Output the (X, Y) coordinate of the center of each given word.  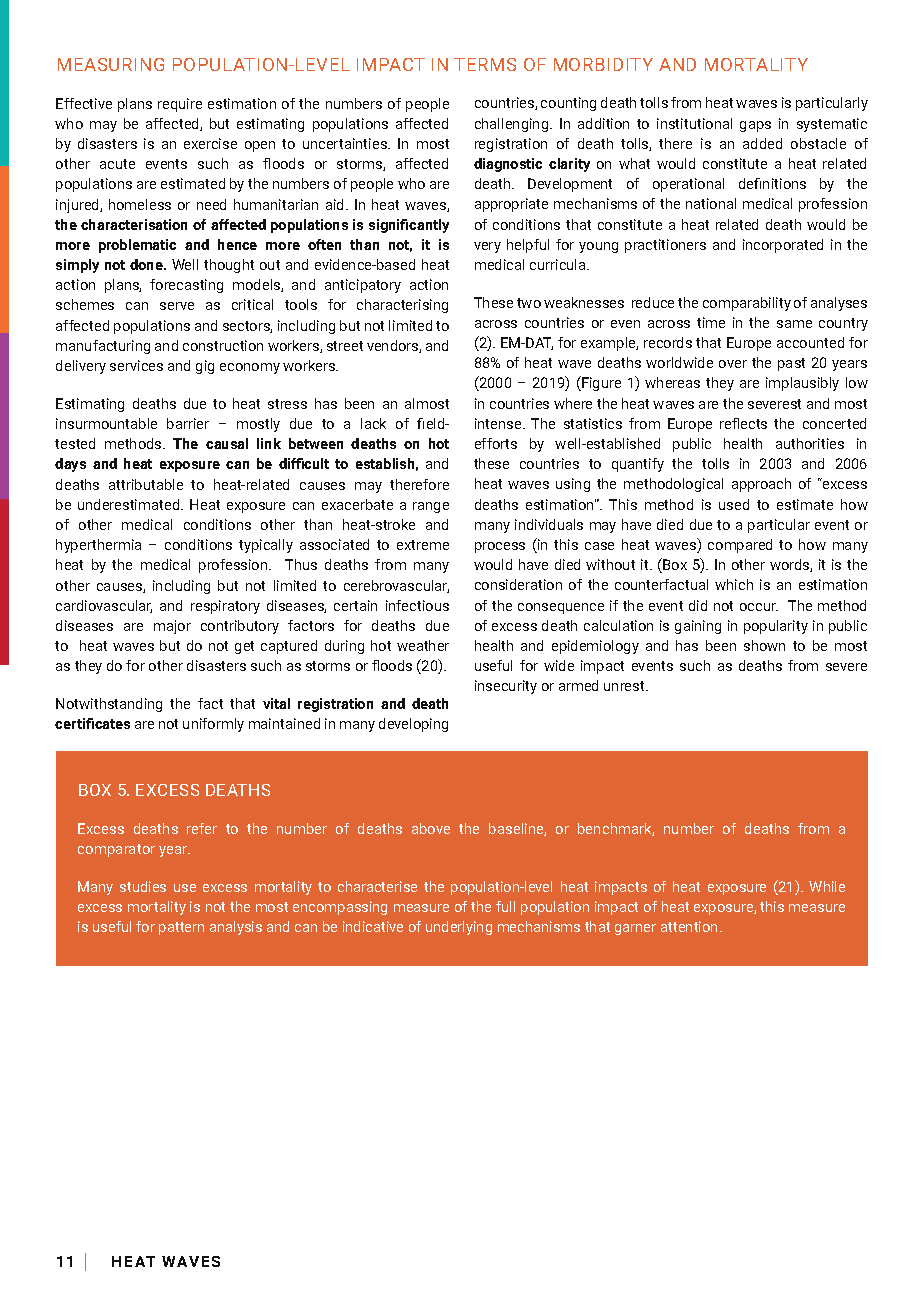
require (180, 105)
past (791, 364)
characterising (402, 306)
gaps (755, 126)
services (136, 365)
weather (423, 645)
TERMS (485, 64)
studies (143, 886)
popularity (776, 627)
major (172, 627)
